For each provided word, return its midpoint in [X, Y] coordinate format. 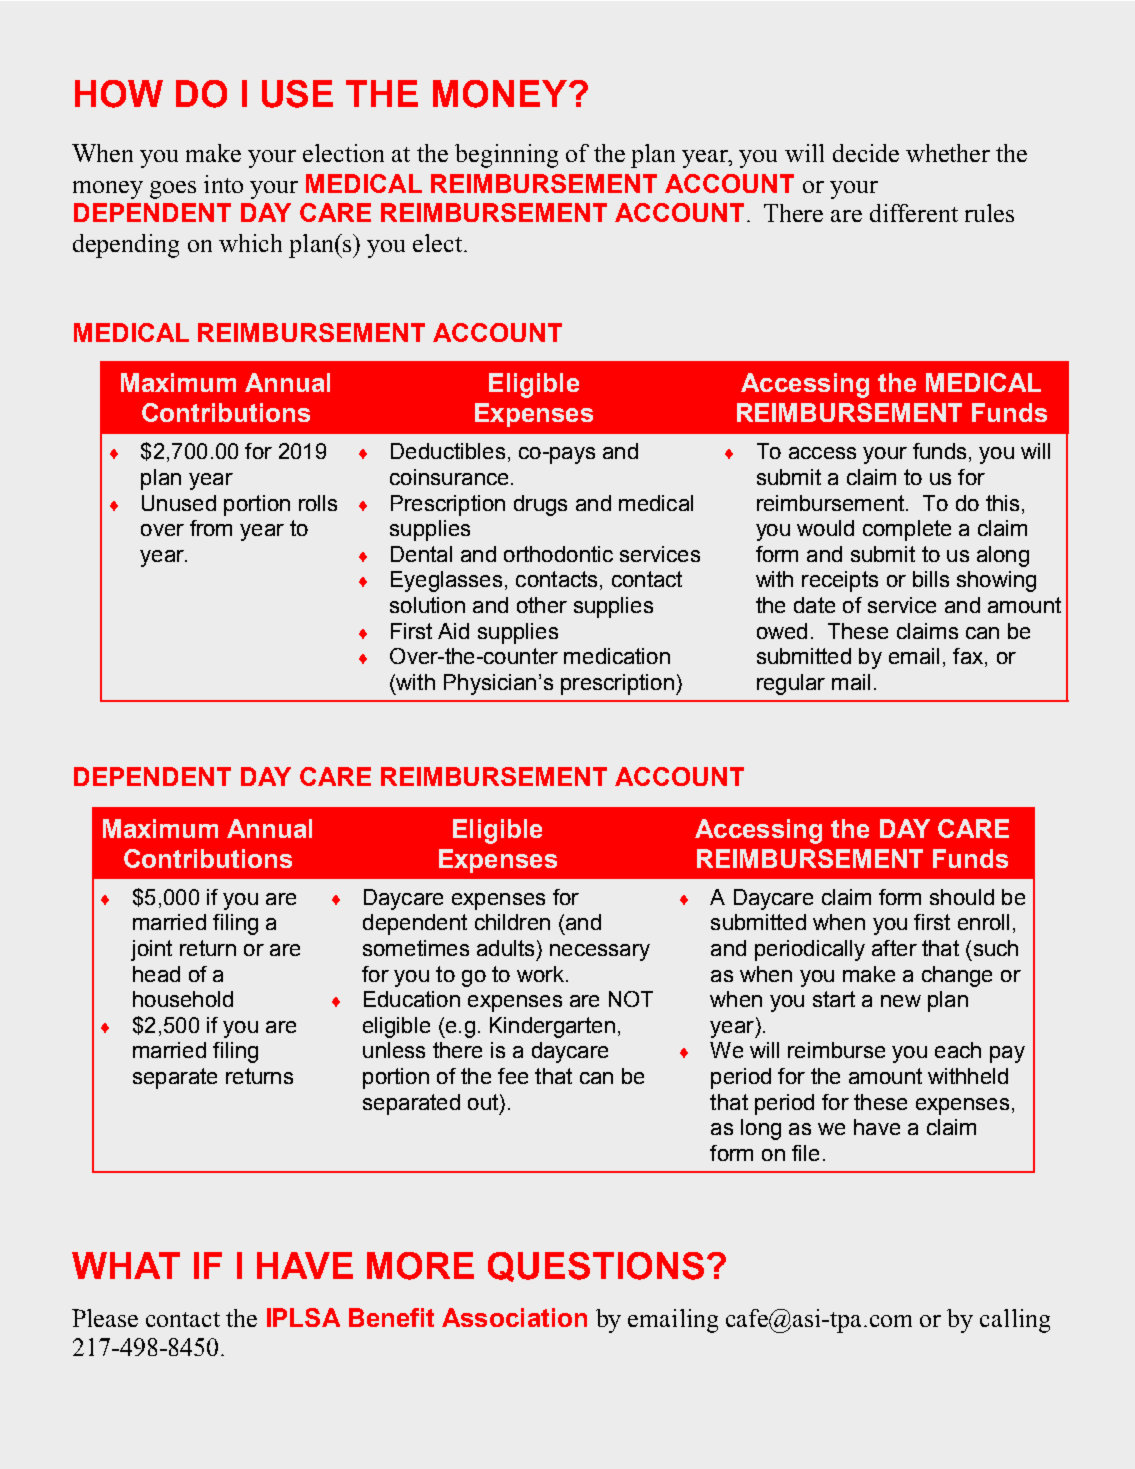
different [914, 213]
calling [1015, 1321]
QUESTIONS [596, 1267]
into [223, 184]
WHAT [126, 1265]
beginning [506, 156]
